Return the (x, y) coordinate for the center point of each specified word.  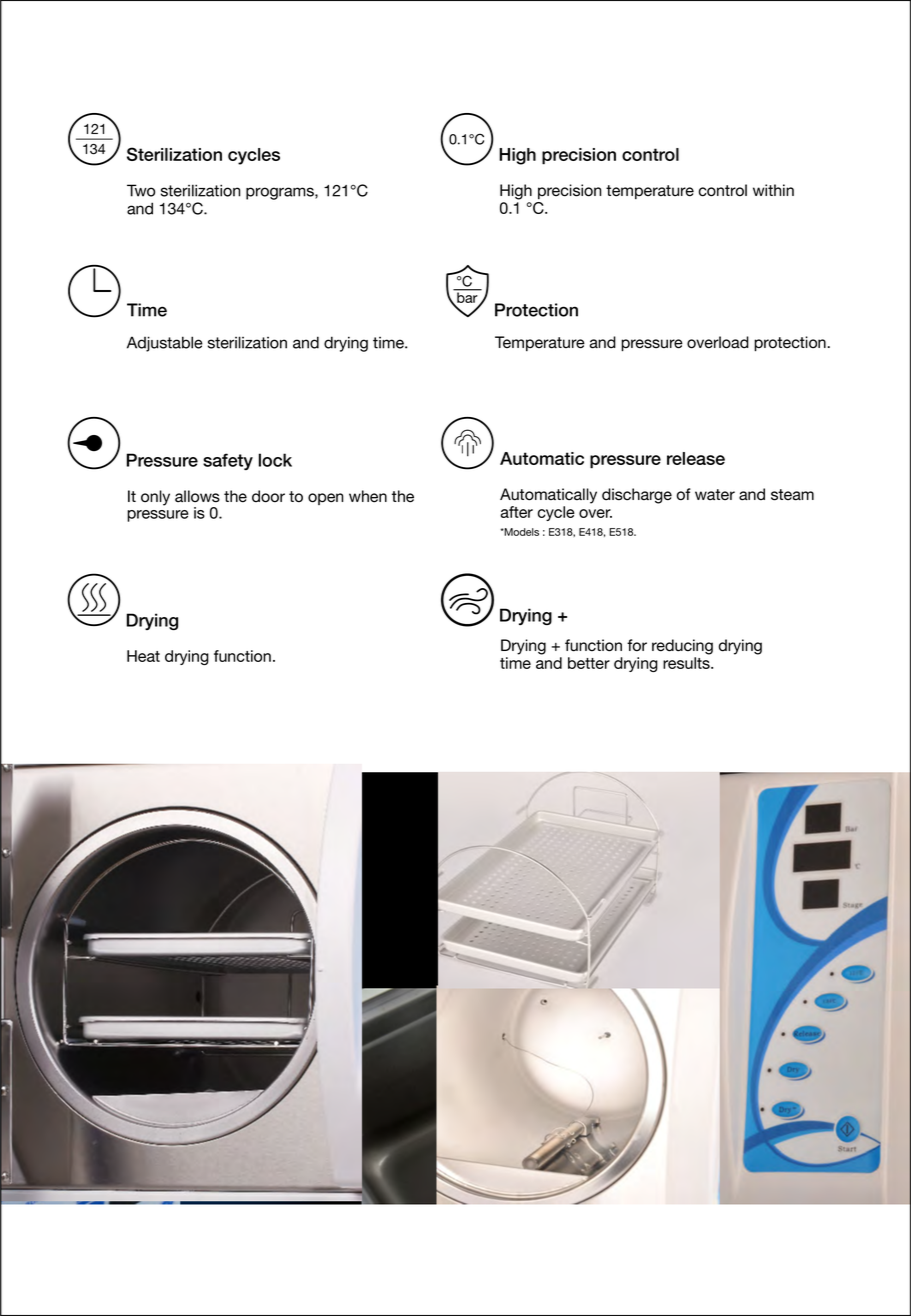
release (696, 458)
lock (275, 460)
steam (792, 495)
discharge (637, 496)
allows (197, 496)
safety (228, 461)
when (368, 496)
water (715, 495)
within (773, 190)
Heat (143, 656)
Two (141, 190)
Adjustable (165, 344)
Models (521, 532)
